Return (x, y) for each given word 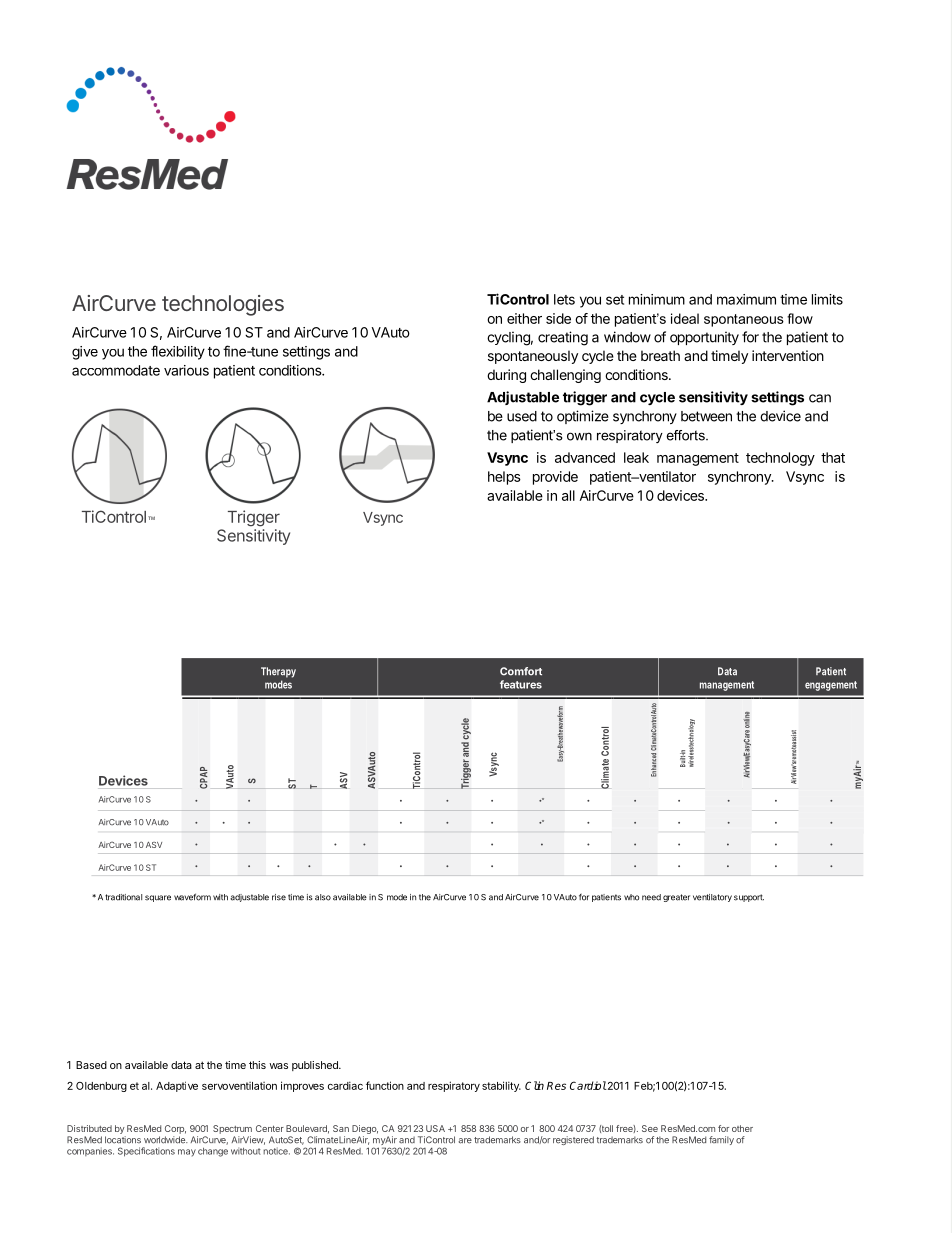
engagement (831, 686)
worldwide (165, 1140)
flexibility (178, 352)
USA (435, 1128)
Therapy (278, 672)
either (524, 318)
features (521, 684)
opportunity (704, 338)
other (742, 1128)
